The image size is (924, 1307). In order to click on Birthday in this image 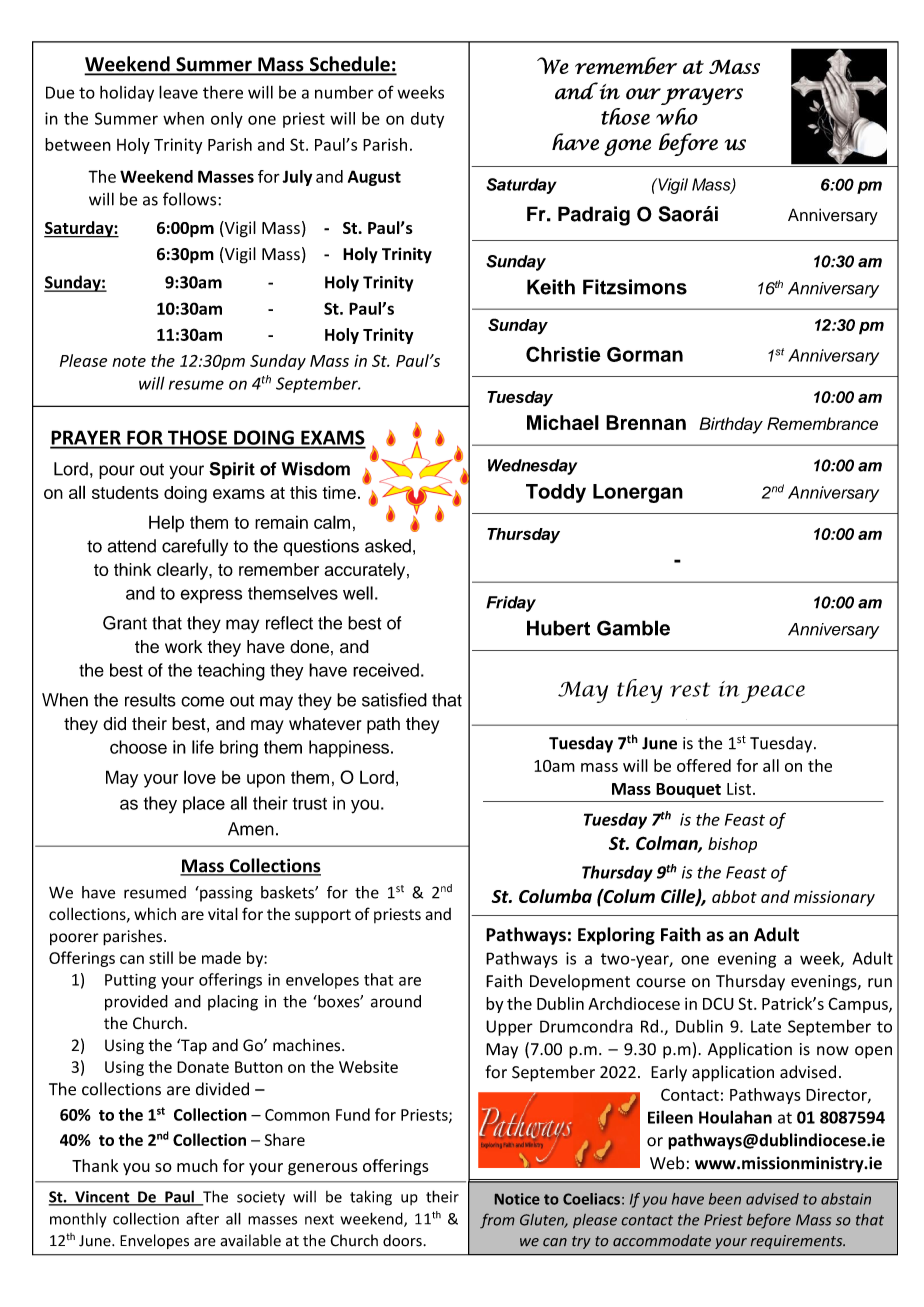, I will do `click(731, 425)`.
